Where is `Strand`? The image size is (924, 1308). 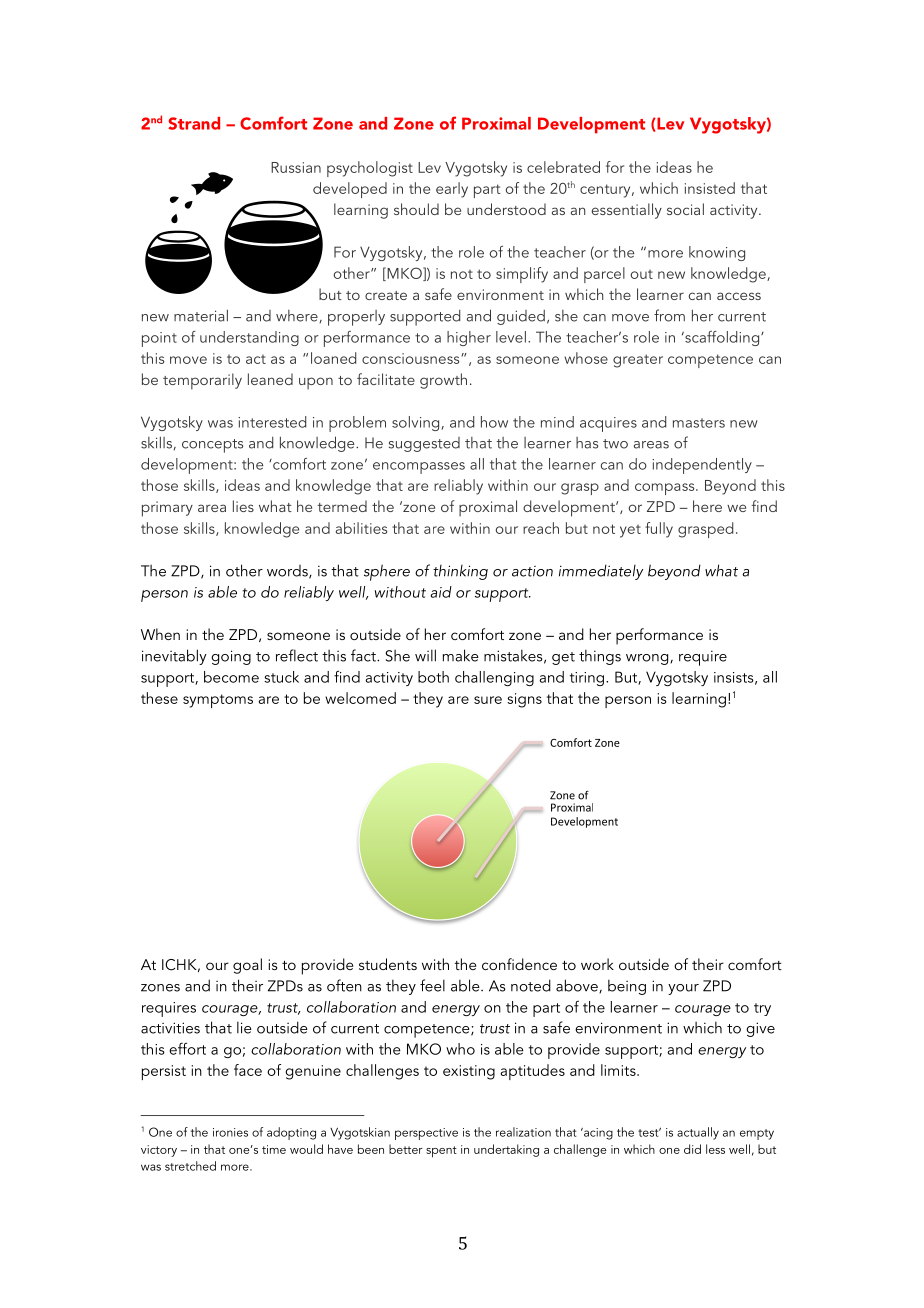 Strand is located at coordinates (194, 123).
